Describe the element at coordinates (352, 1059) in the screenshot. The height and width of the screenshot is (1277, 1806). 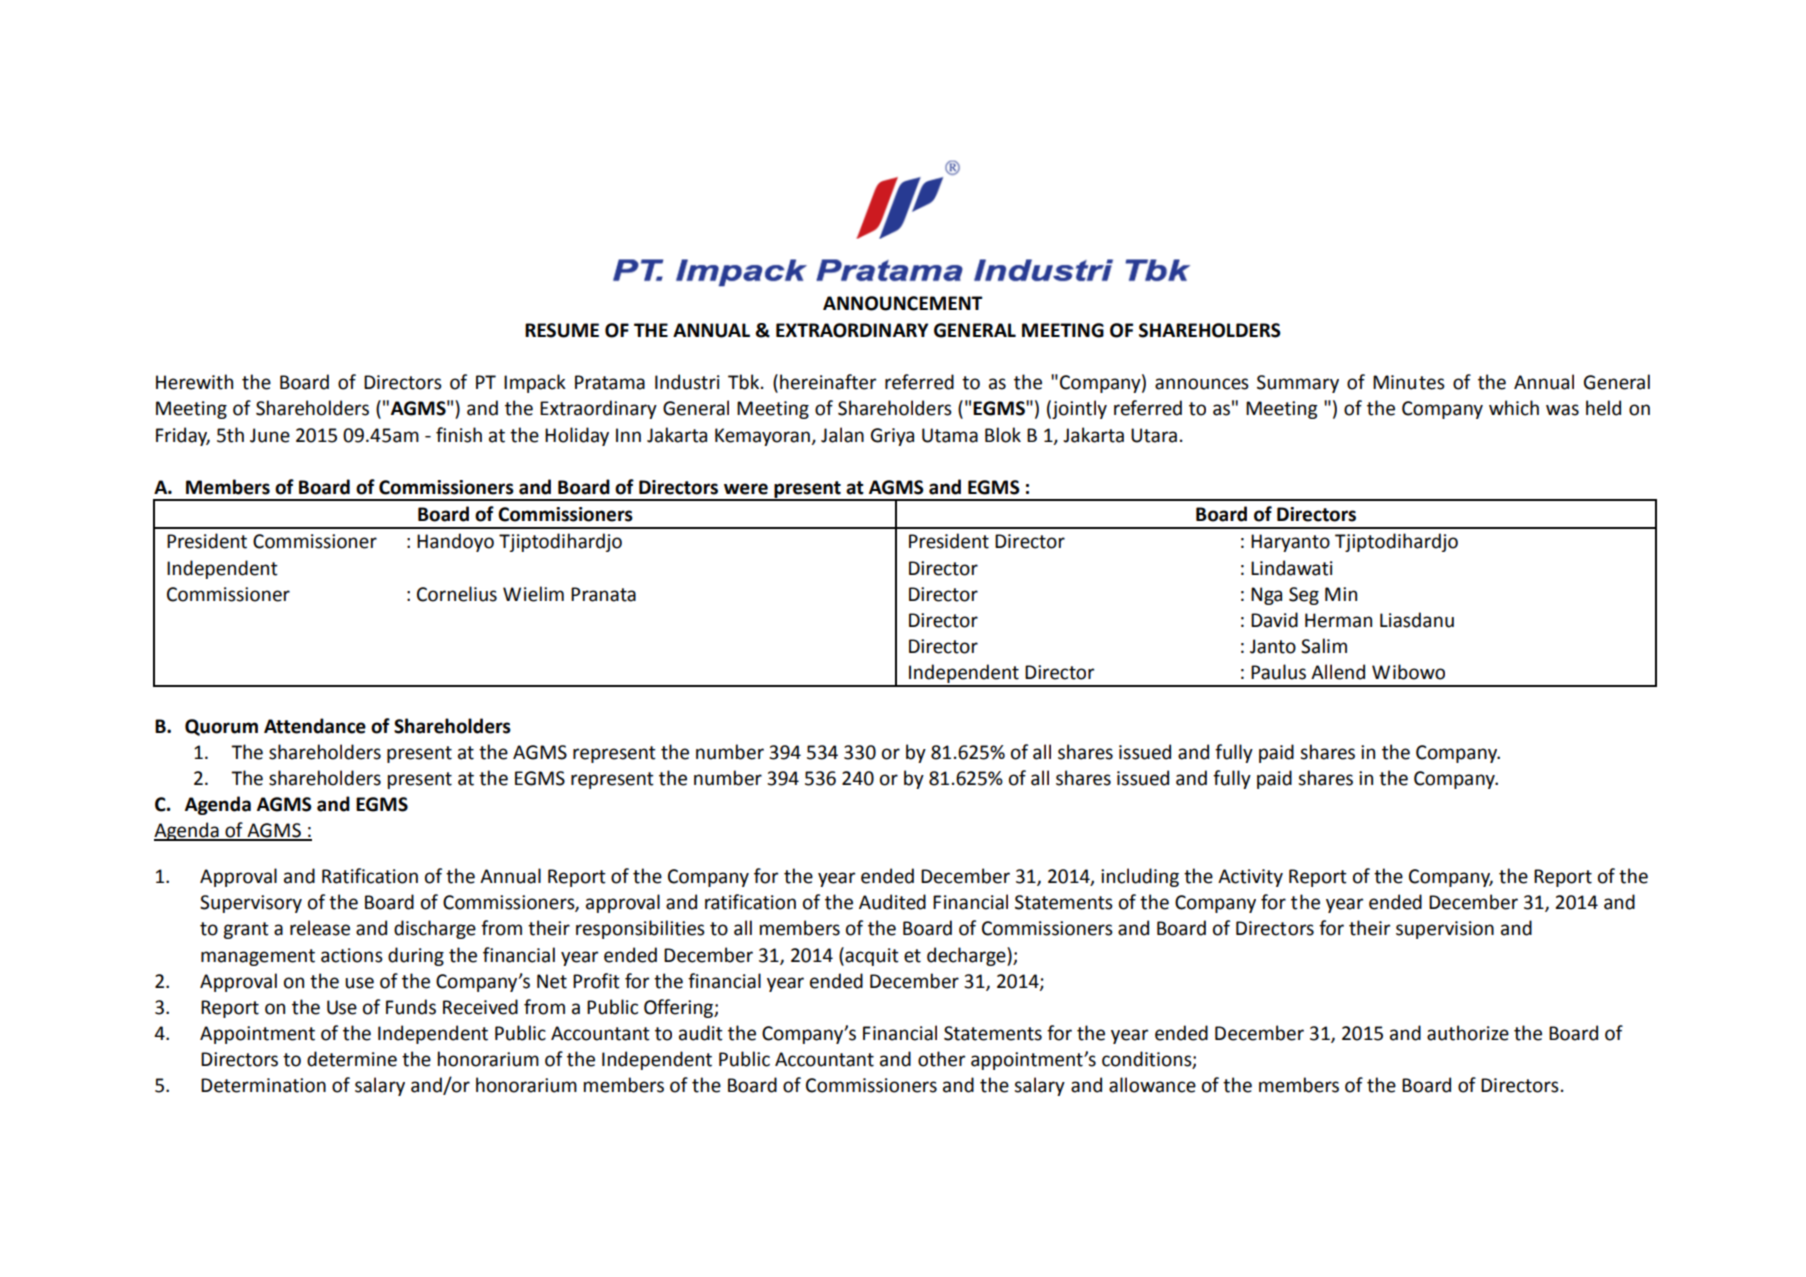
I see `determine` at that location.
